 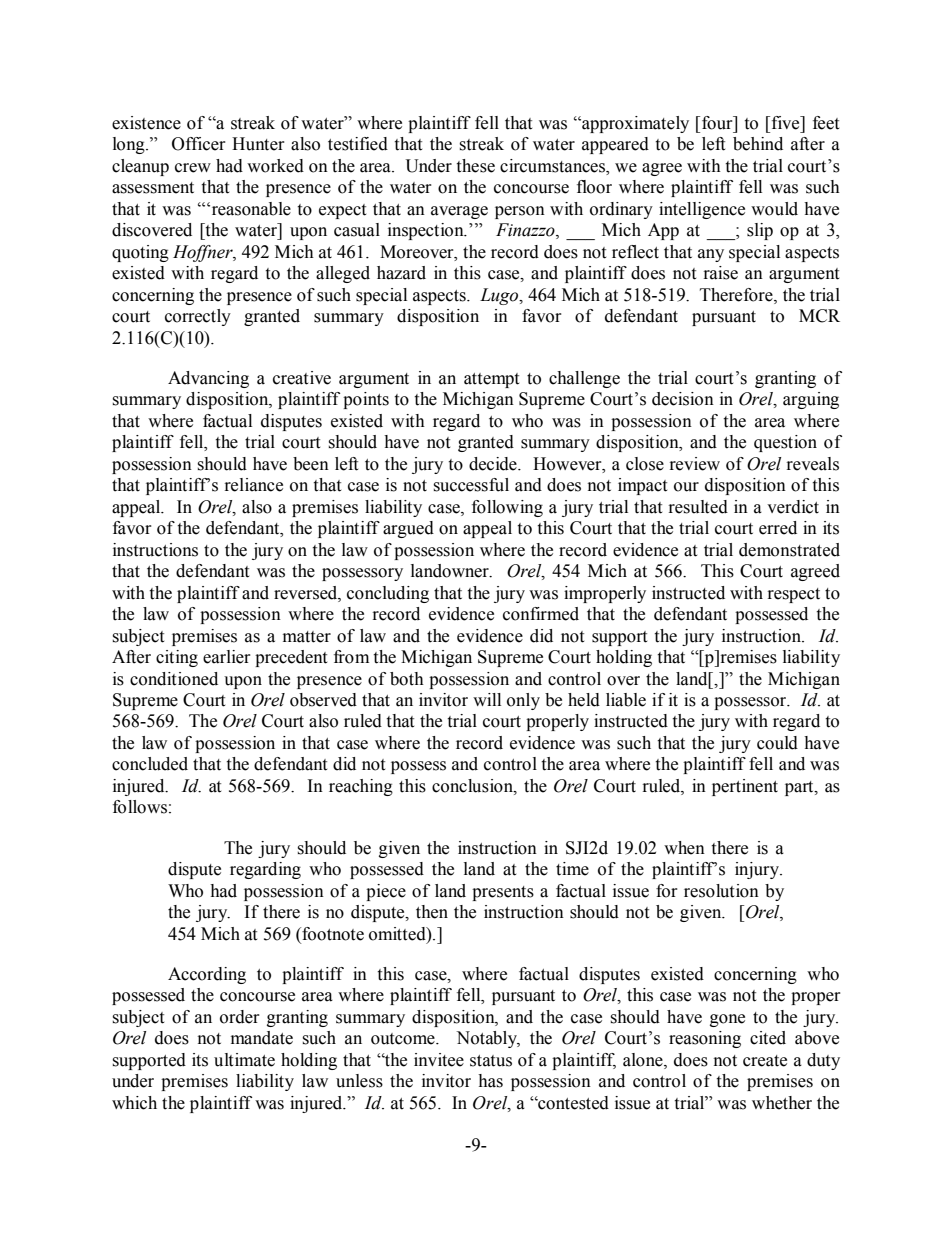 What do you see at coordinates (227, 657) in the image?
I see `earlier` at bounding box center [227, 657].
